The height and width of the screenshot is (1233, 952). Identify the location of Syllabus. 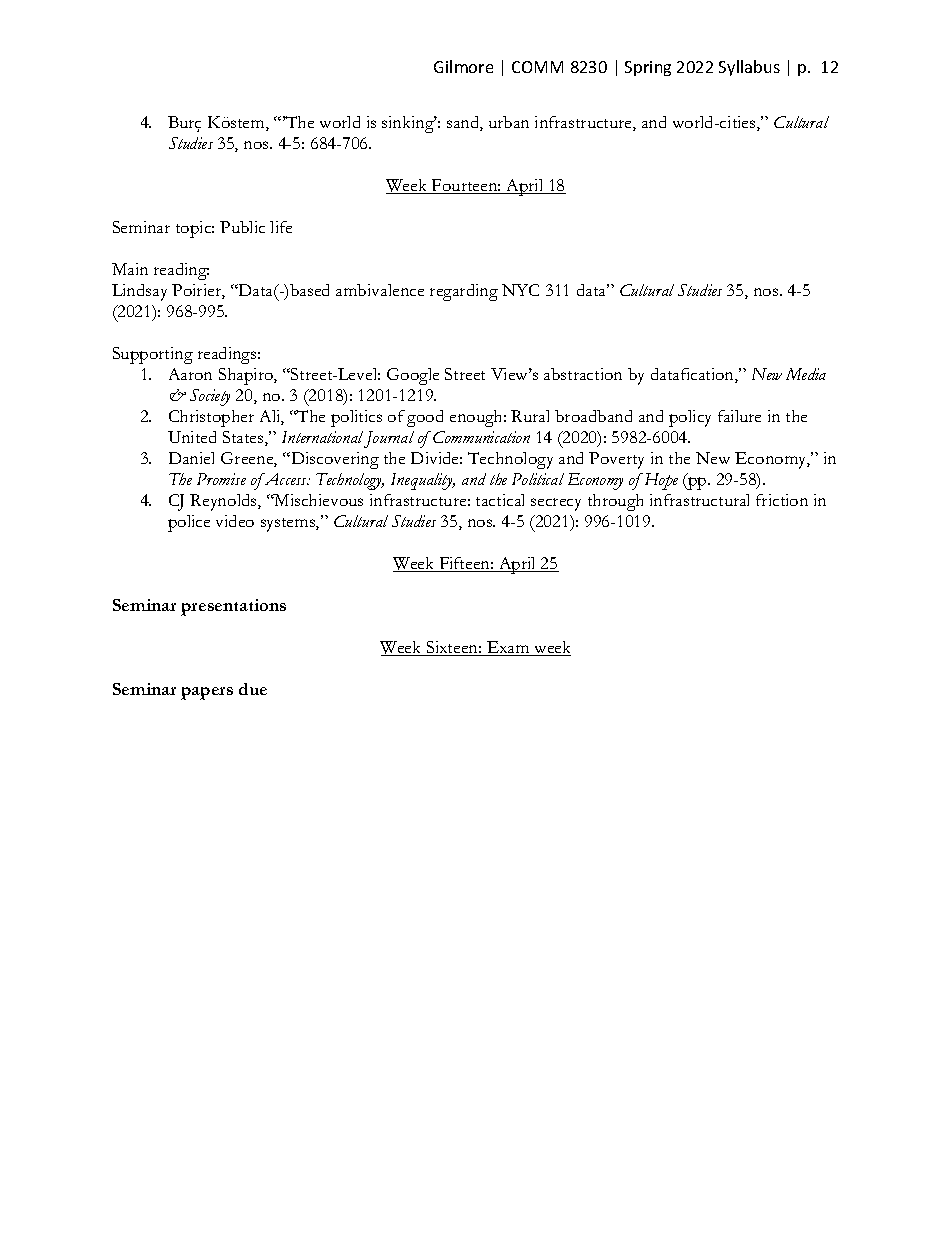
(749, 68).
